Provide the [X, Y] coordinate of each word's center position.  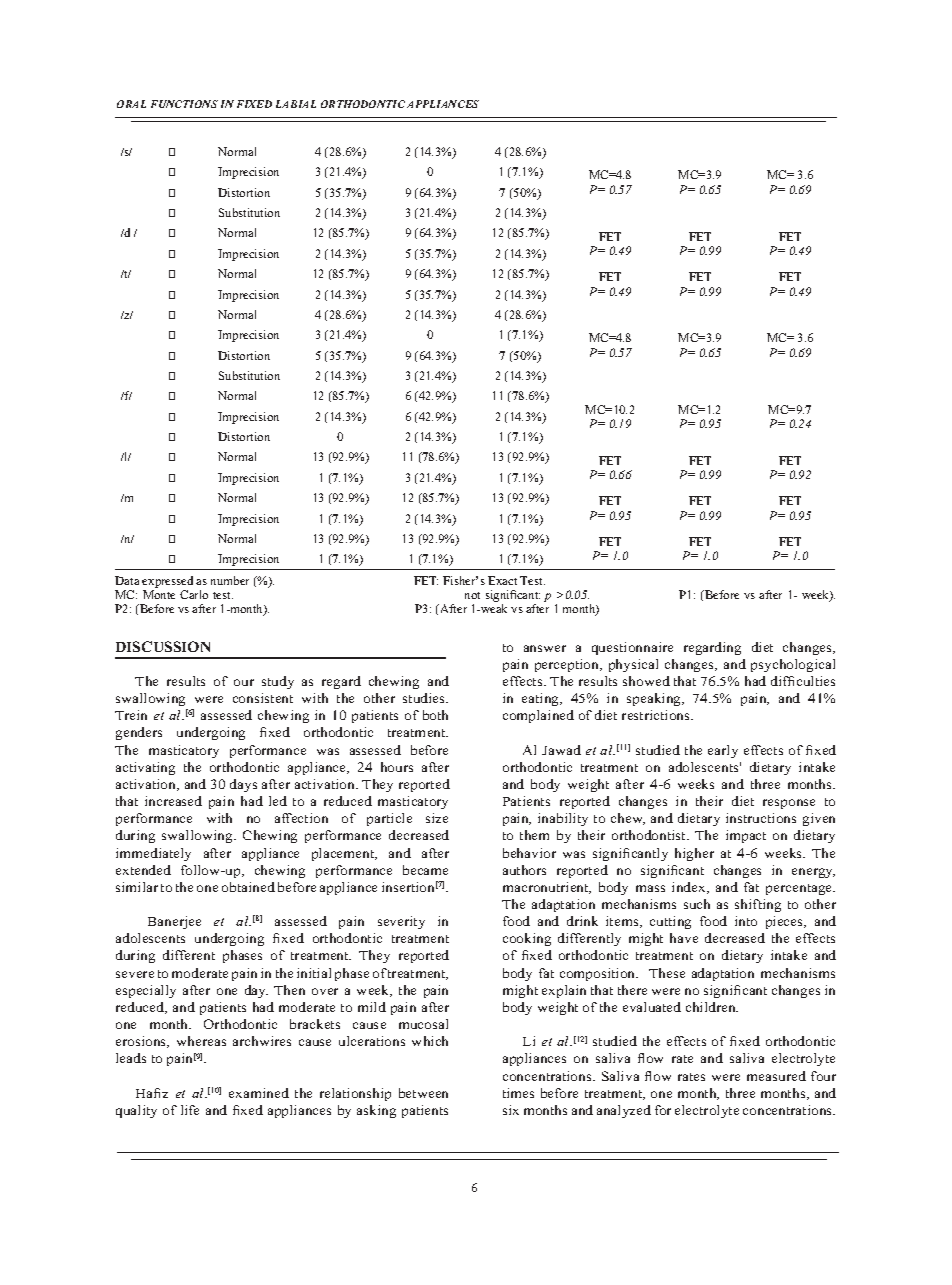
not [472, 595]
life [190, 1110]
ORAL [131, 104]
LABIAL [296, 104]
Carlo [194, 594]
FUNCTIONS [184, 104]
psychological [793, 665]
